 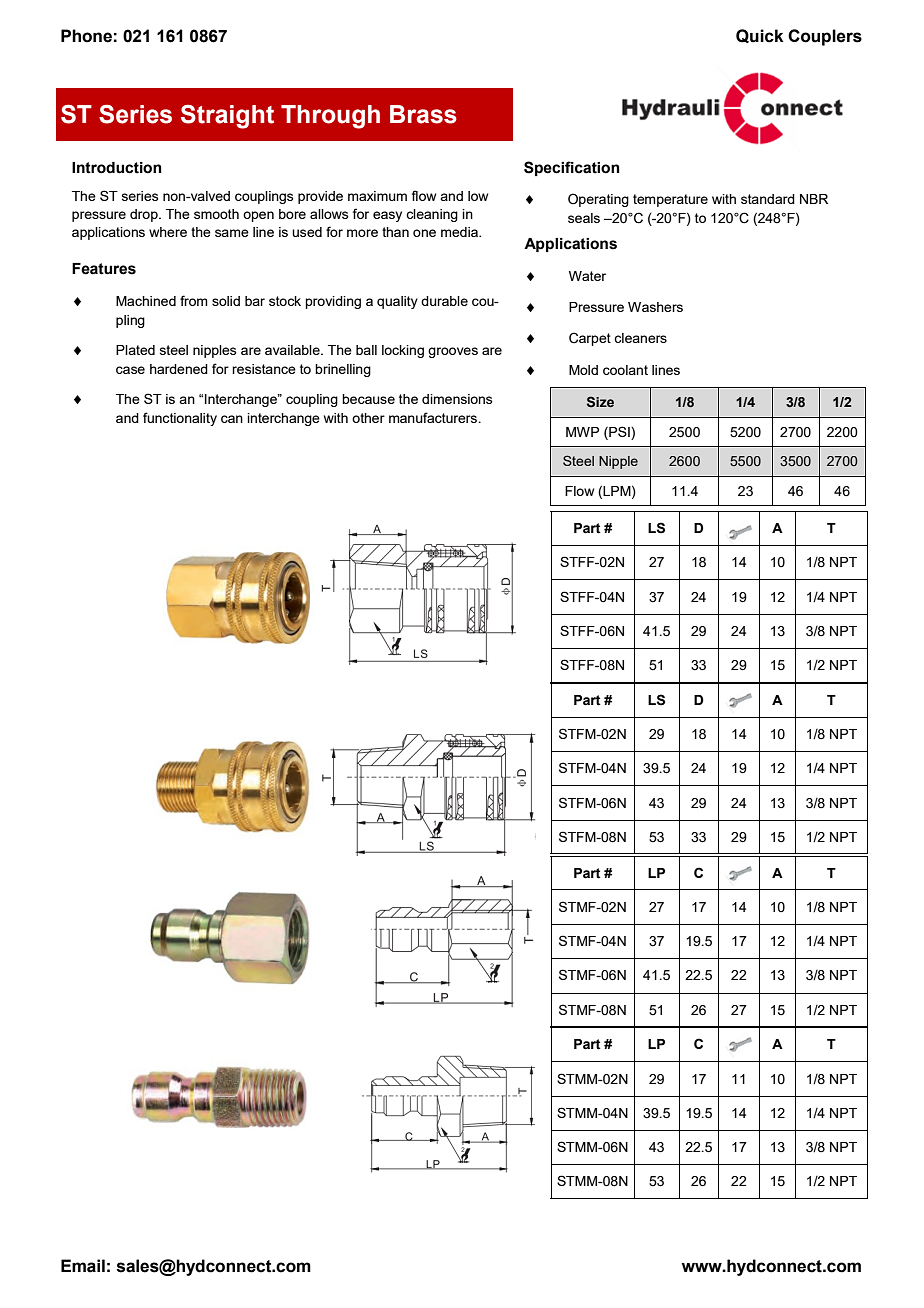 What do you see at coordinates (227, 117) in the page?
I see `Straight` at bounding box center [227, 117].
